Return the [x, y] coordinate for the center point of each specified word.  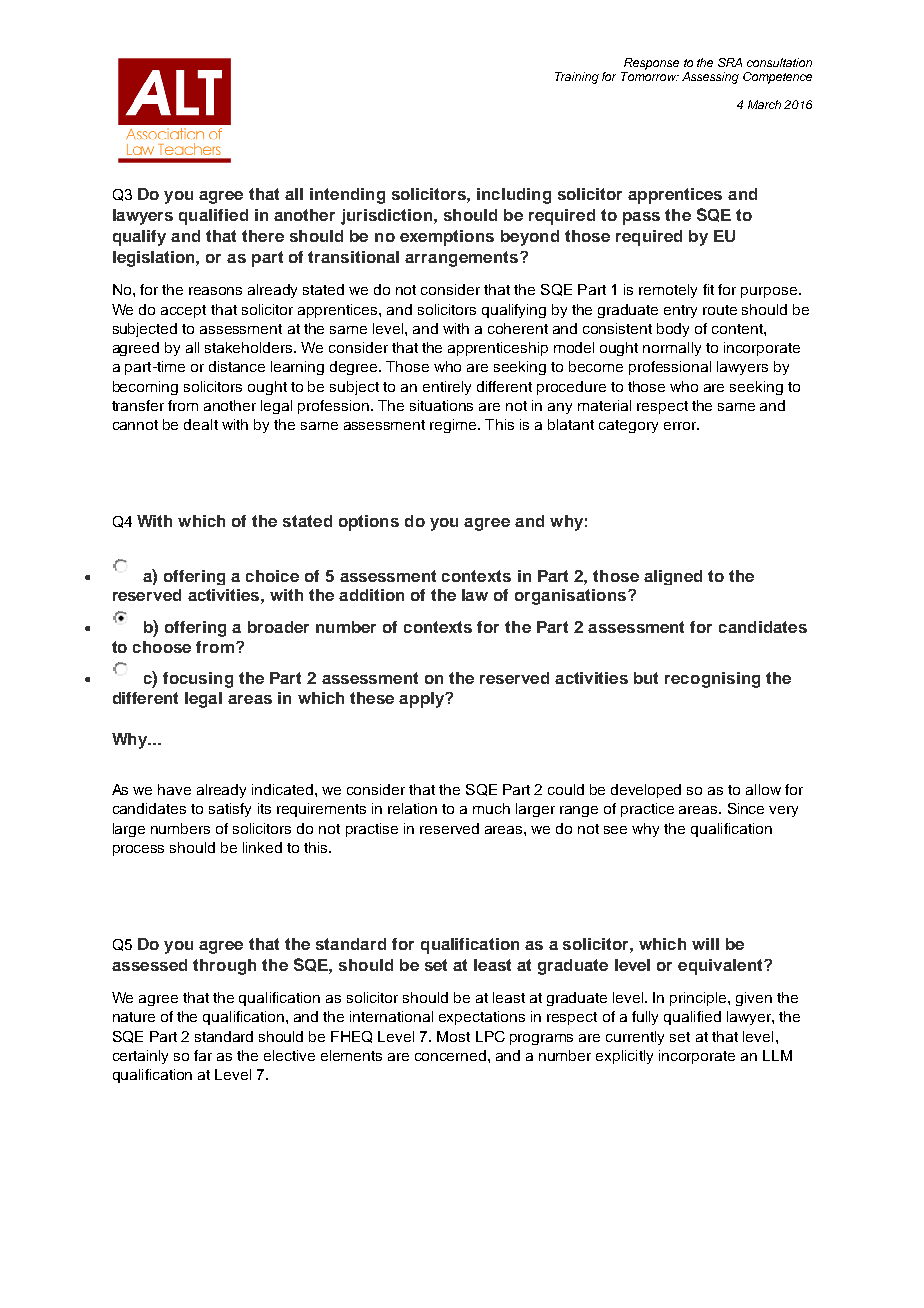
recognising [712, 680]
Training [577, 78]
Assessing [710, 78]
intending [347, 196]
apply [423, 700]
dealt [201, 424]
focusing [198, 680]
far [203, 1055]
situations [441, 405]
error [681, 426]
